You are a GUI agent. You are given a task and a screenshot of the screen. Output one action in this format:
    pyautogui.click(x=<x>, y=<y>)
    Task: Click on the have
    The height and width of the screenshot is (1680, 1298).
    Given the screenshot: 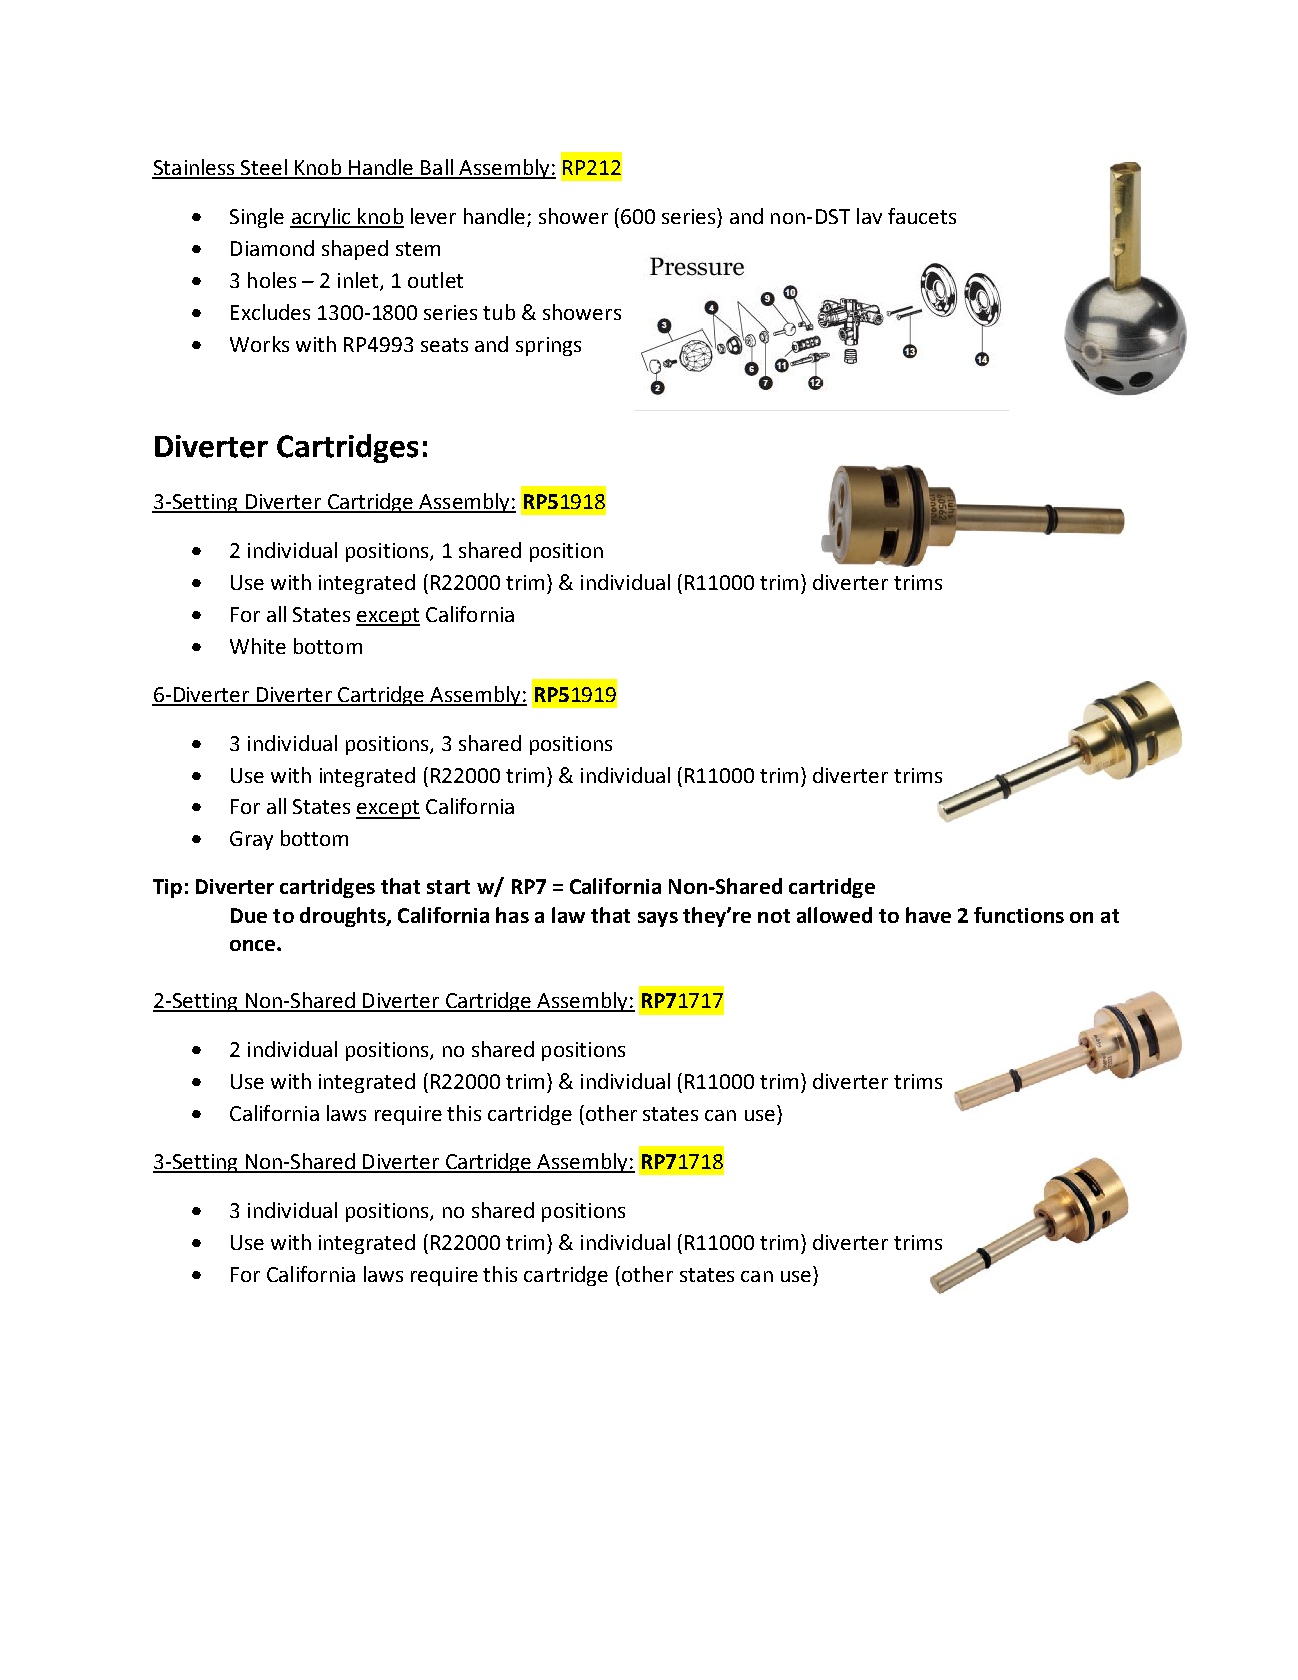 What is the action you would take?
    pyautogui.click(x=928, y=915)
